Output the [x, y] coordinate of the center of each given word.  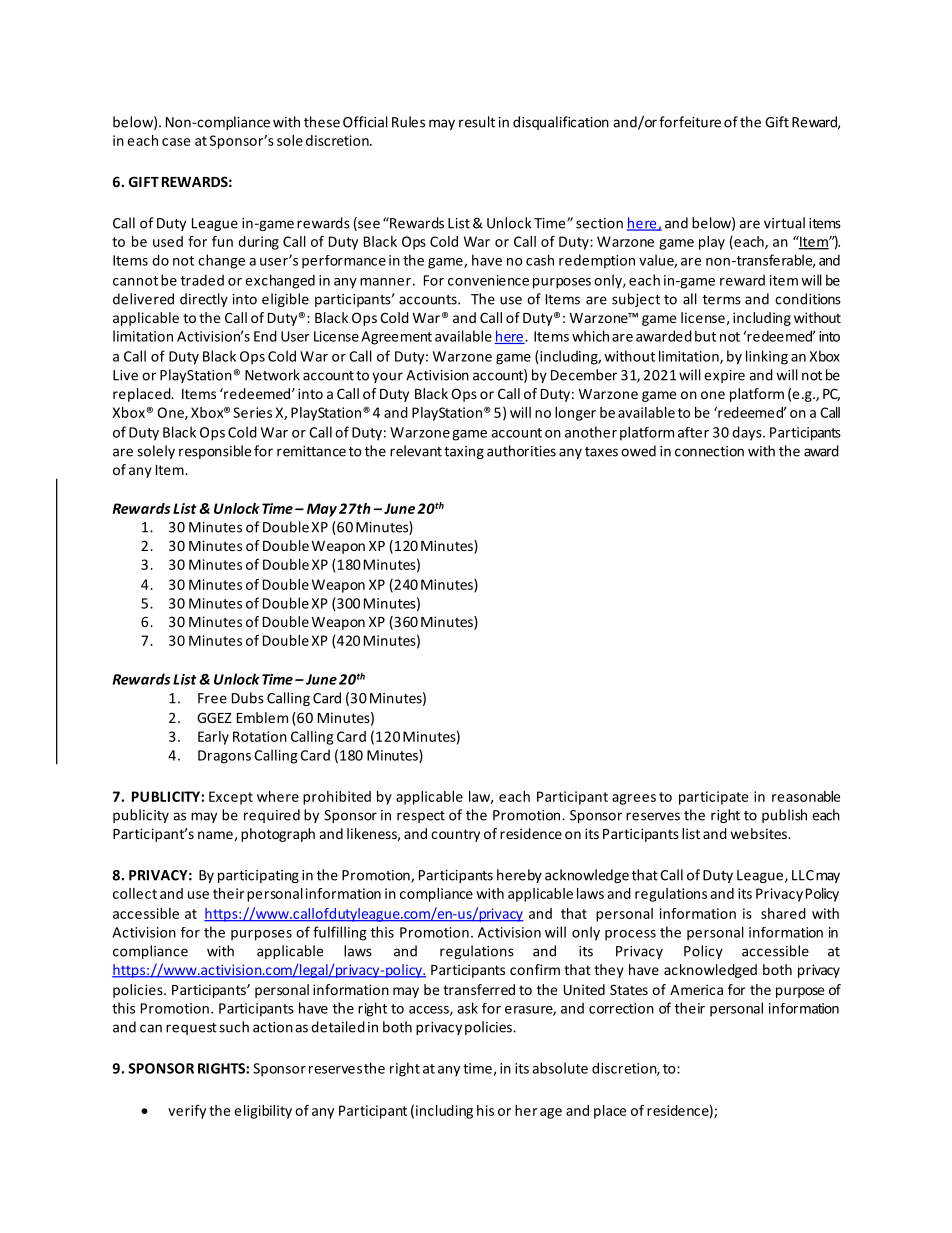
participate [713, 798]
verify [187, 1112]
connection [709, 451]
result [477, 122]
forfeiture [690, 122]
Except [231, 798]
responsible [215, 452]
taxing [464, 452]
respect [421, 817]
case [176, 142]
